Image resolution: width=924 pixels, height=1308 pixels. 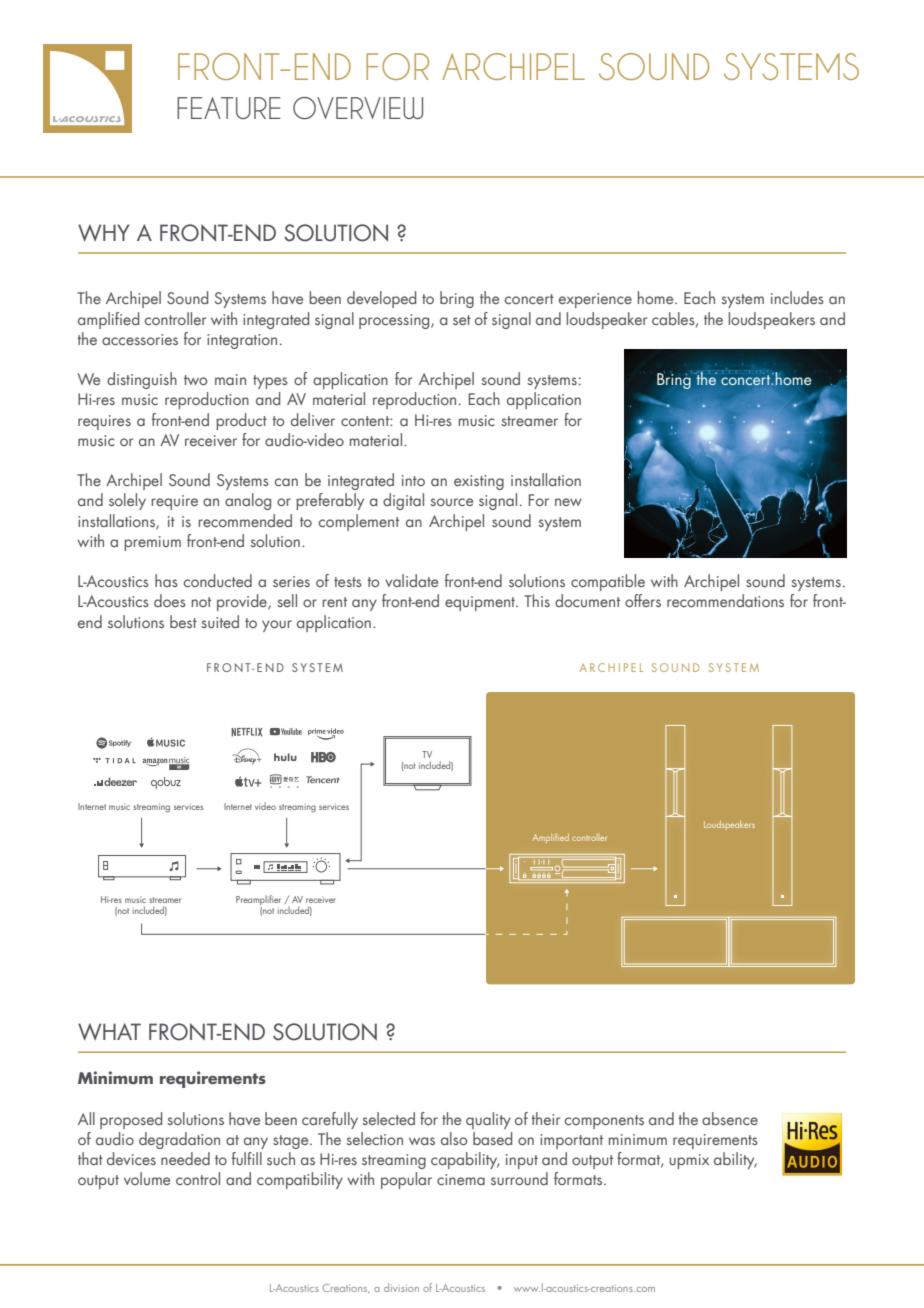 What do you see at coordinates (229, 108) in the document?
I see `FEATURE` at bounding box center [229, 108].
